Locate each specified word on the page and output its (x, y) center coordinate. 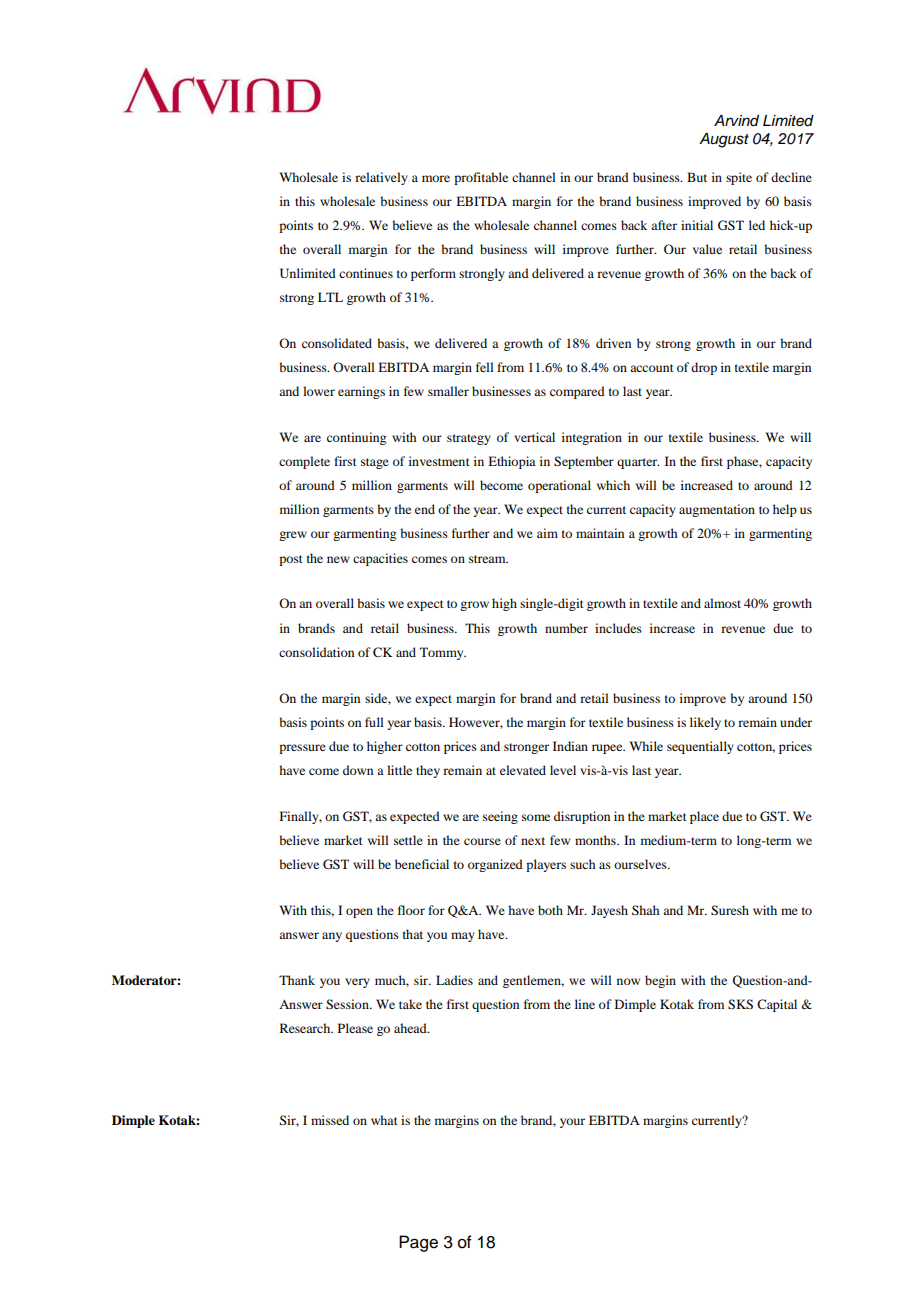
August (724, 140)
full (374, 722)
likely (705, 723)
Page (418, 1243)
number (566, 628)
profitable (481, 178)
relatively (381, 178)
